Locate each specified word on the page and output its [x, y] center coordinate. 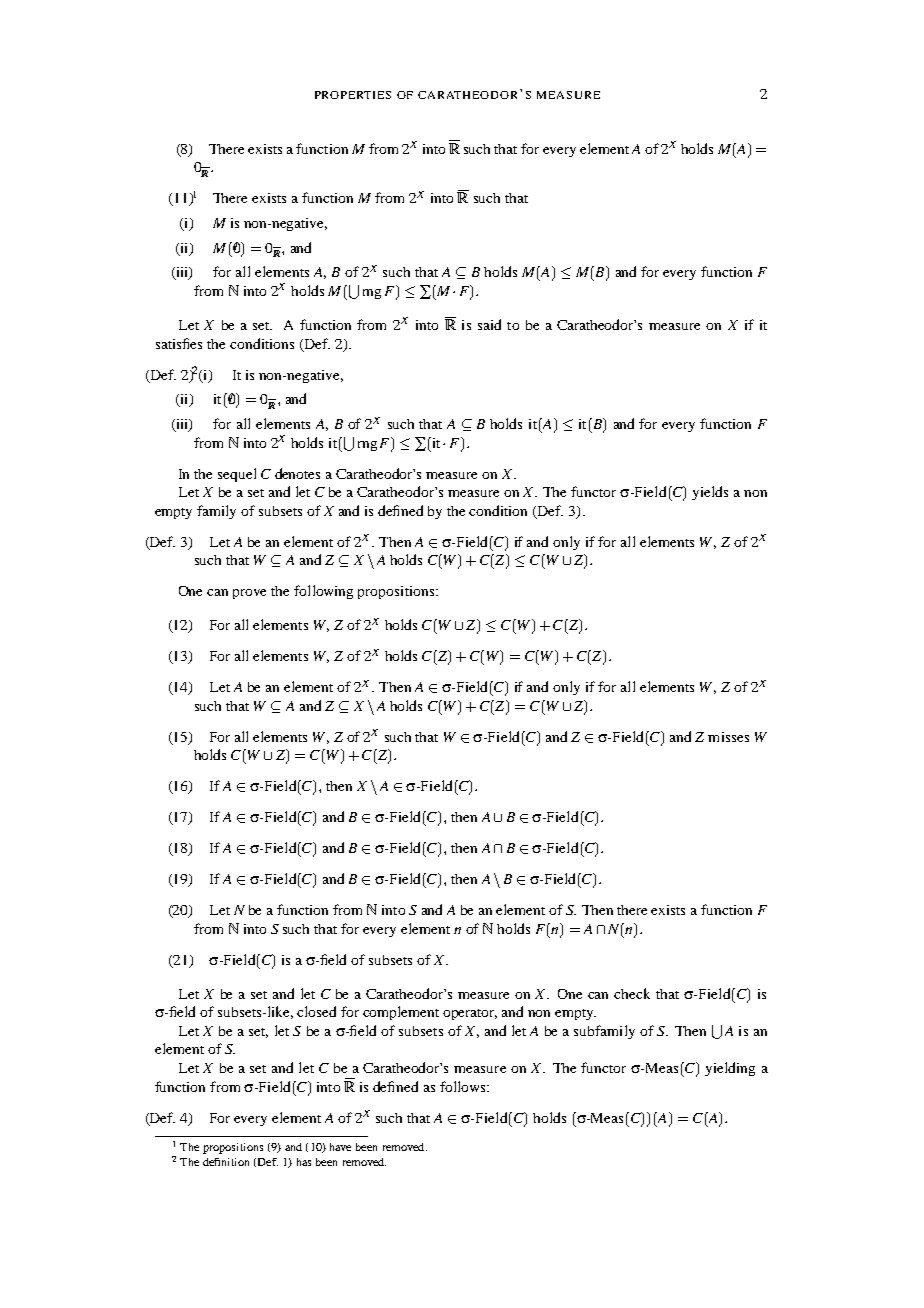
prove [249, 594]
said [489, 324]
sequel [237, 475]
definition [226, 1162]
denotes [297, 473]
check [632, 993]
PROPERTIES [353, 95]
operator [470, 1014]
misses [728, 737]
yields [710, 493]
